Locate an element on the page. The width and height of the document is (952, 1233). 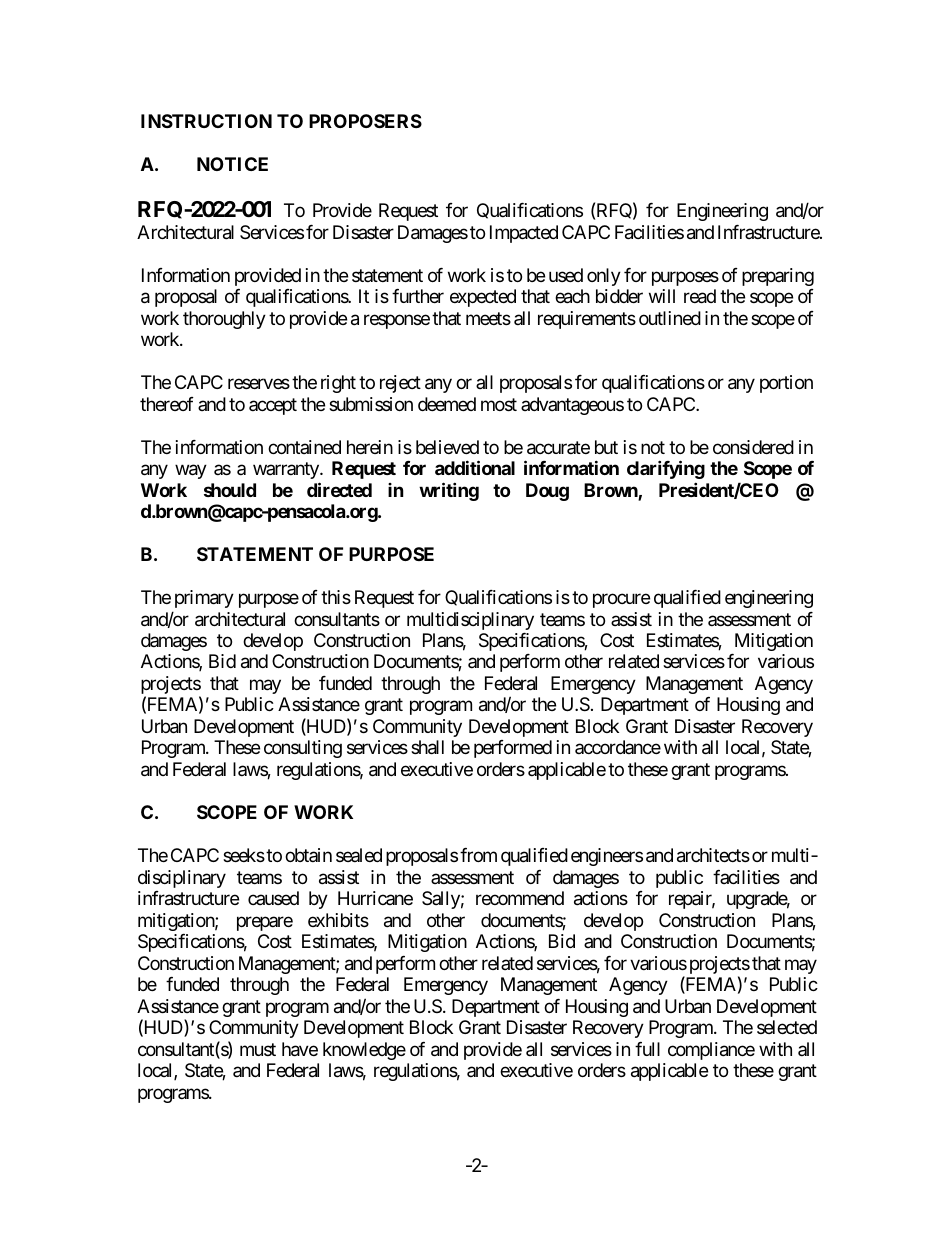
primary is located at coordinates (204, 599).
